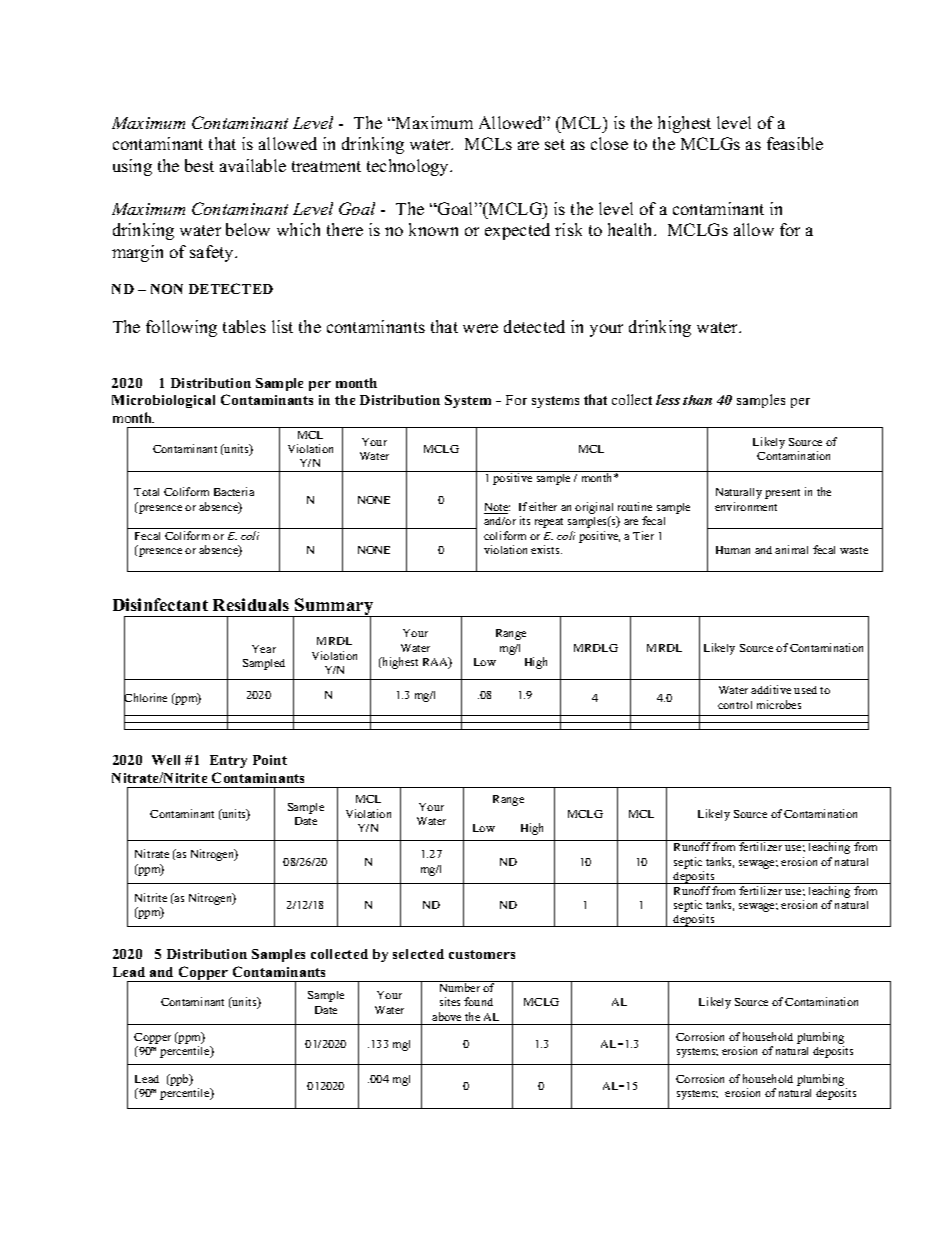 Image resolution: width=952 pixels, height=1233 pixels. What do you see at coordinates (446, 1016) in the screenshot?
I see `above` at bounding box center [446, 1016].
